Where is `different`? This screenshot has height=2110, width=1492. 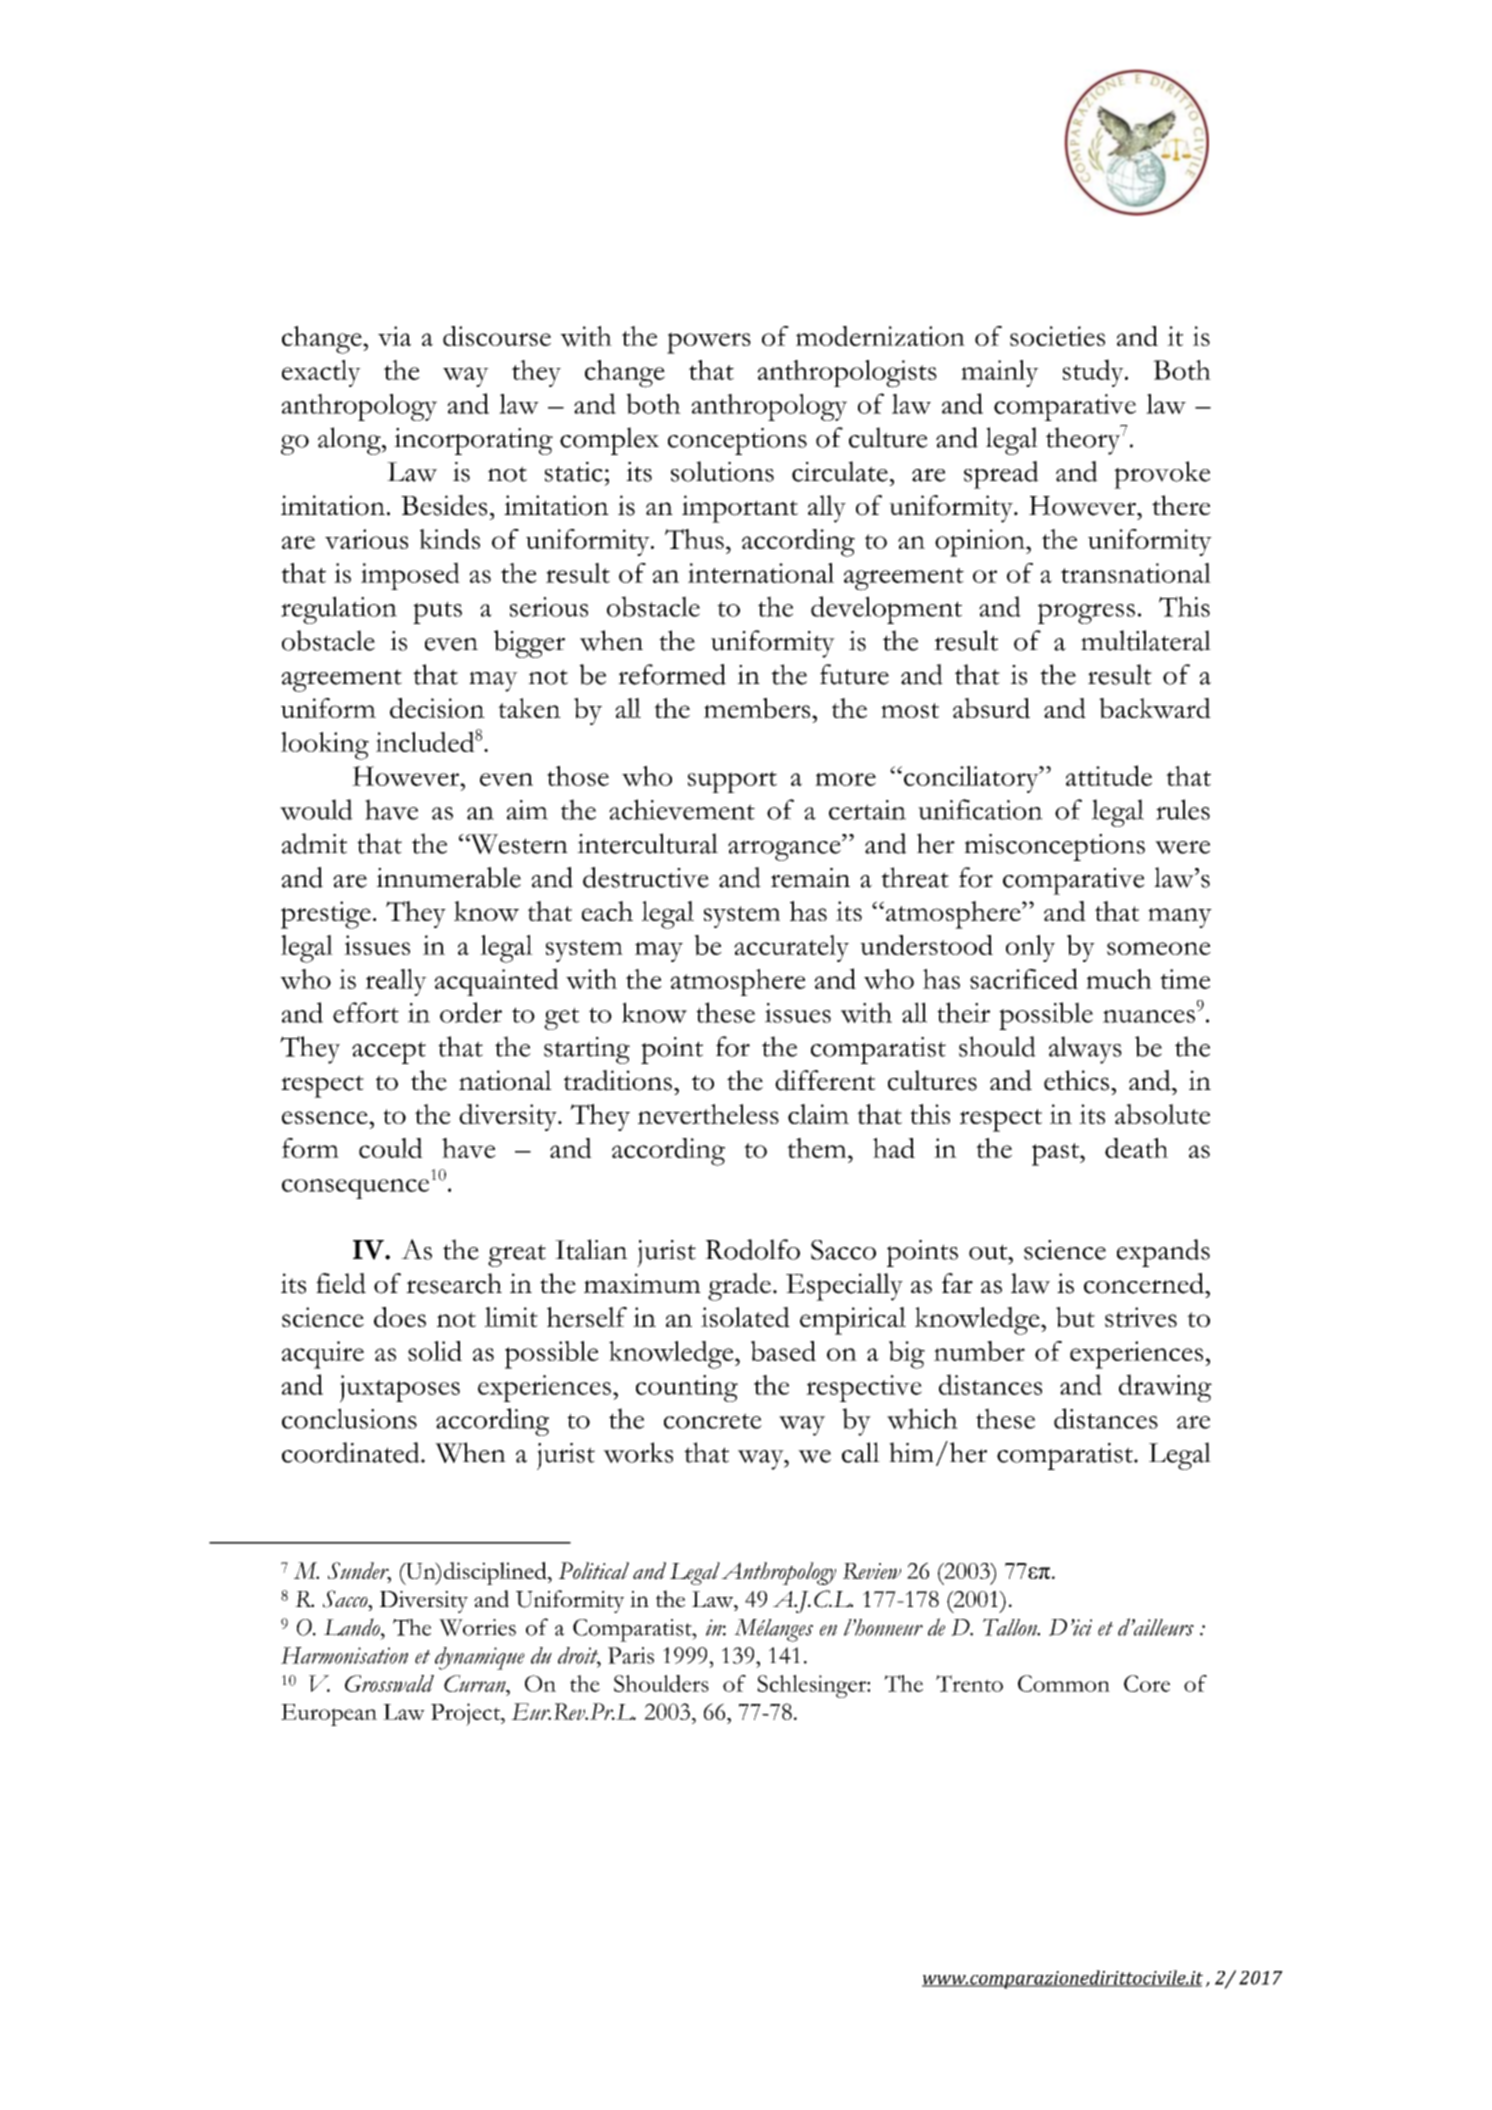
different is located at coordinates (825, 1080).
